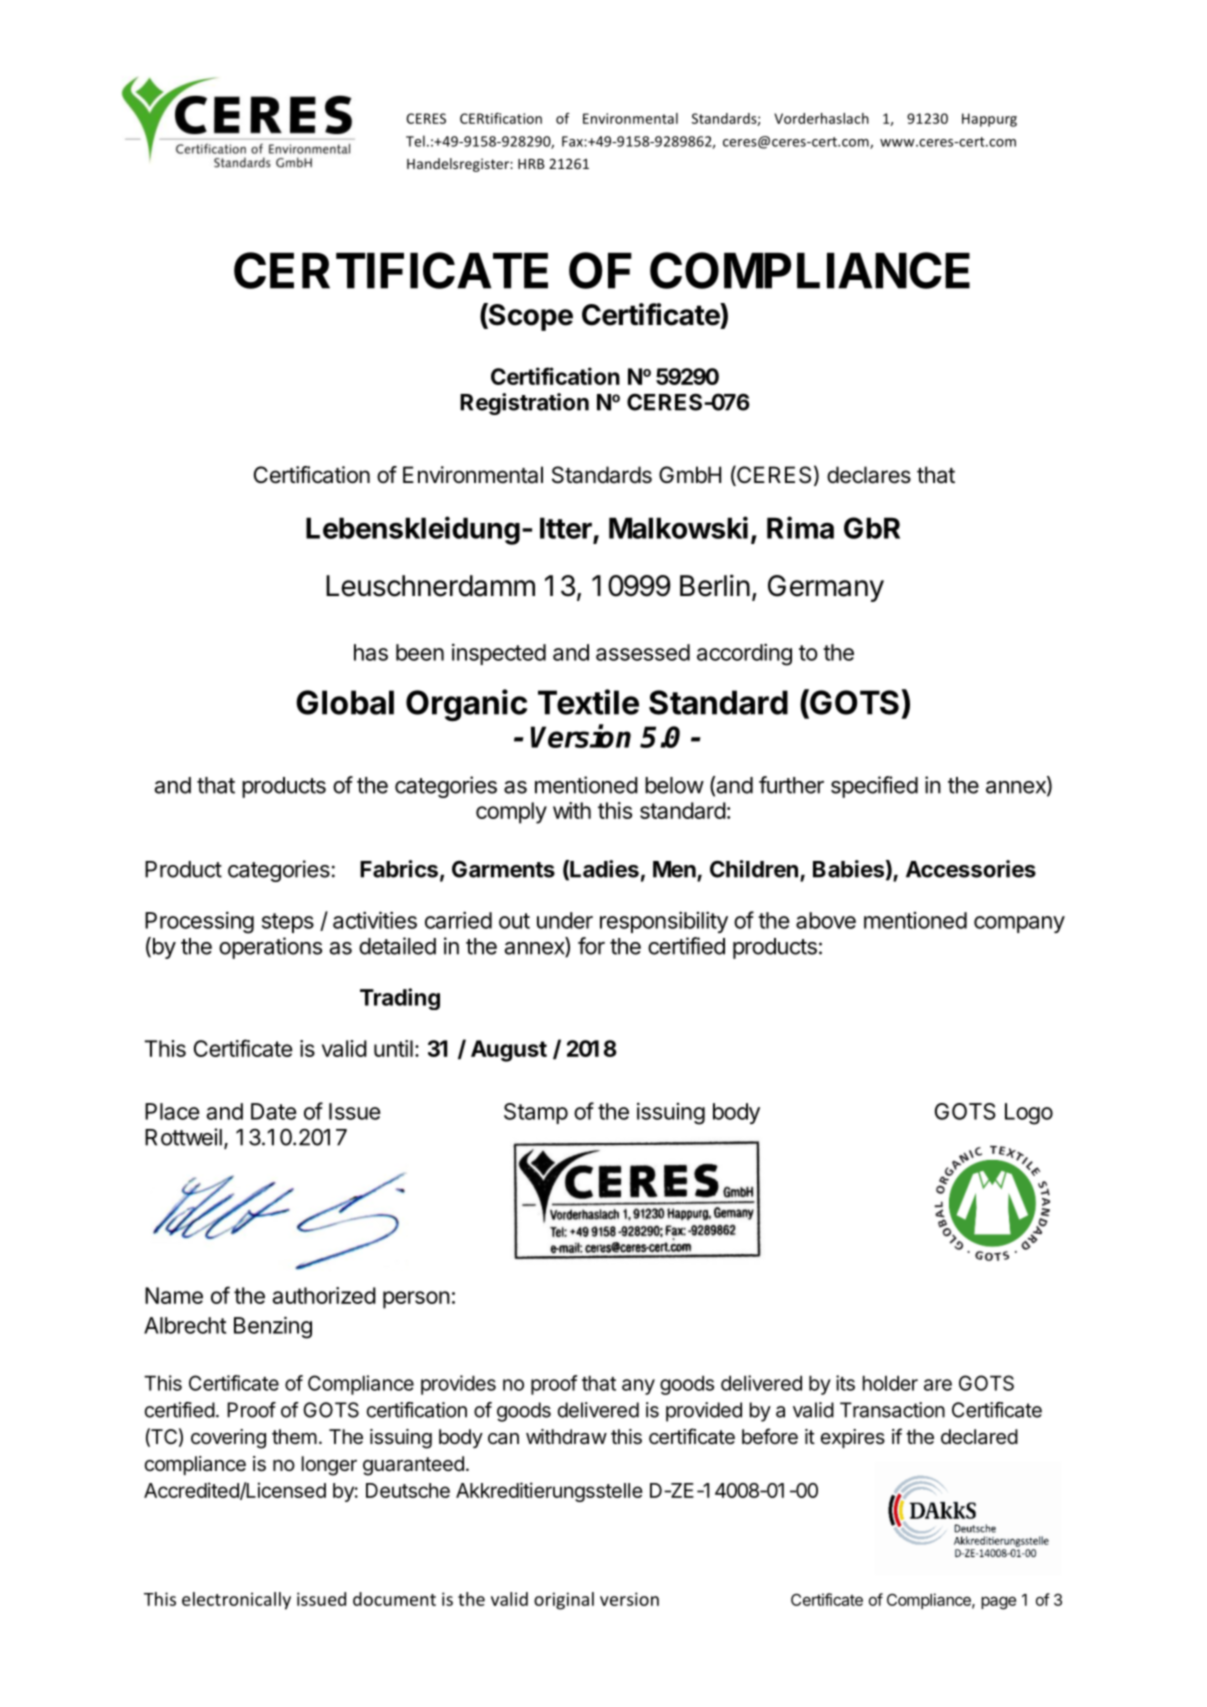  What do you see at coordinates (869, 475) in the page?
I see `declares` at bounding box center [869, 475].
